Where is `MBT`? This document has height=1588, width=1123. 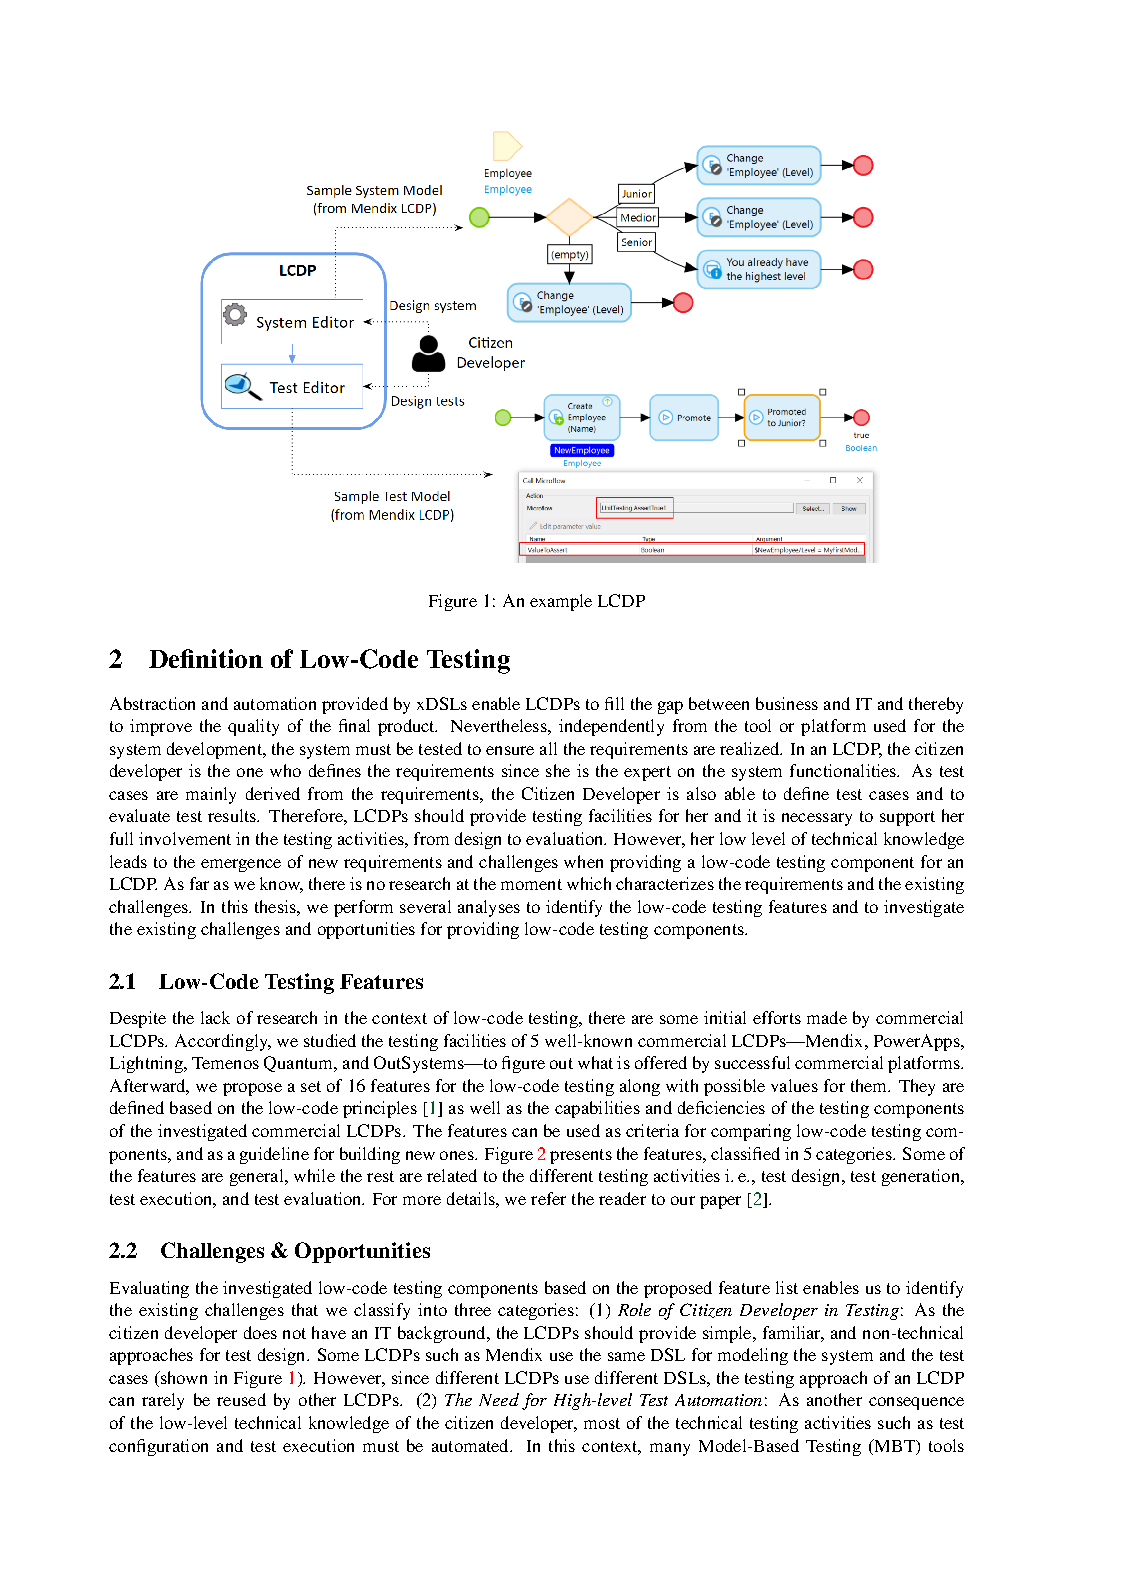
MBT is located at coordinates (894, 1445).
